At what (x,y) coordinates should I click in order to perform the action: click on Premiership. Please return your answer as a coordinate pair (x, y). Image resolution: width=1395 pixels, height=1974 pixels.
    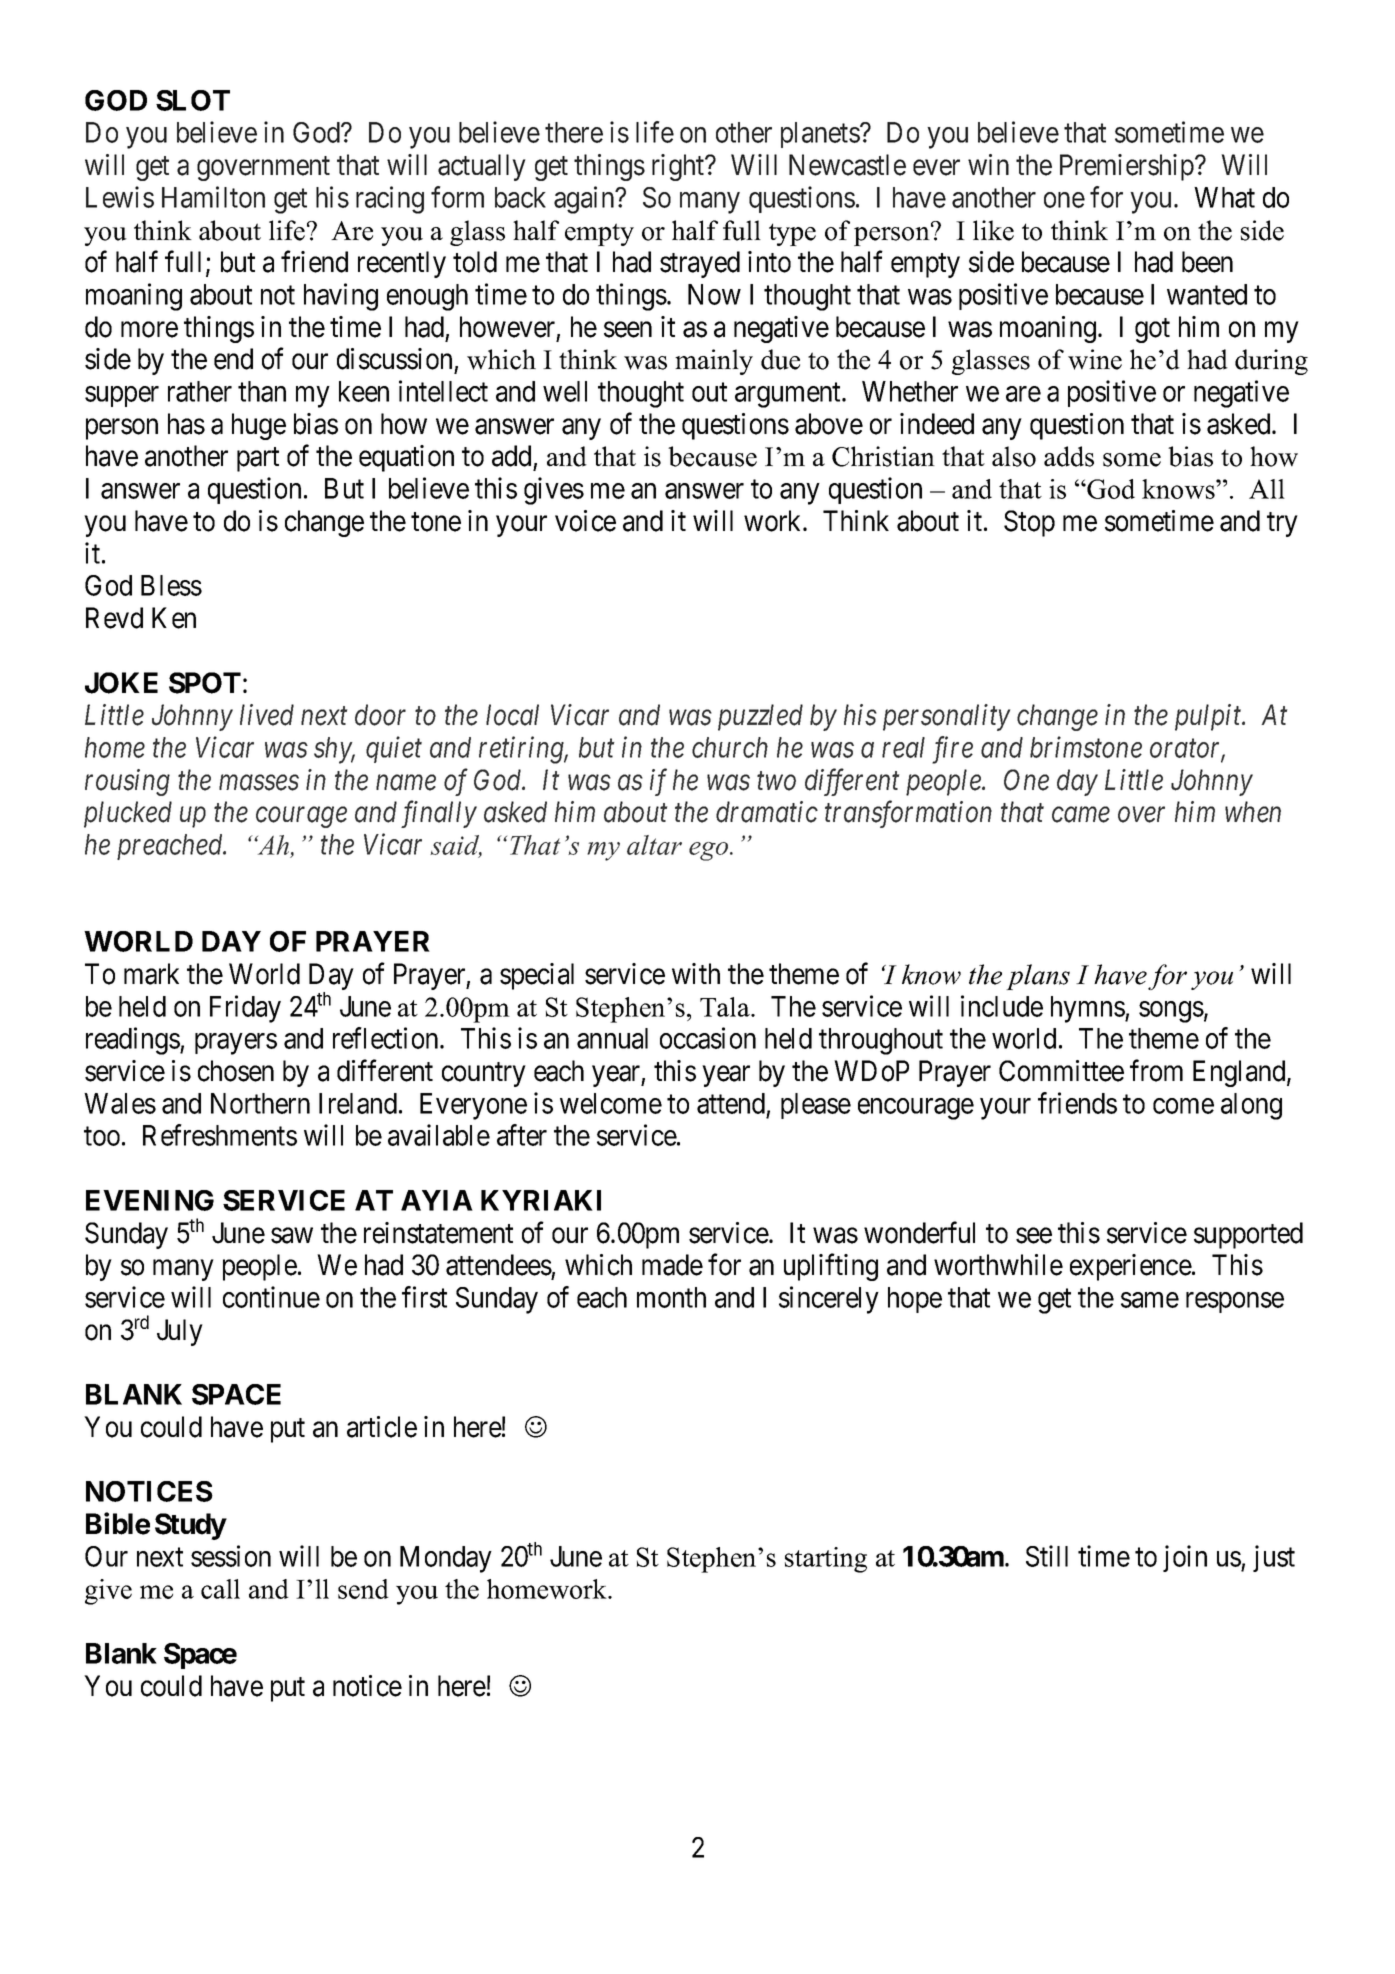
    Looking at the image, I should click on (1128, 167).
